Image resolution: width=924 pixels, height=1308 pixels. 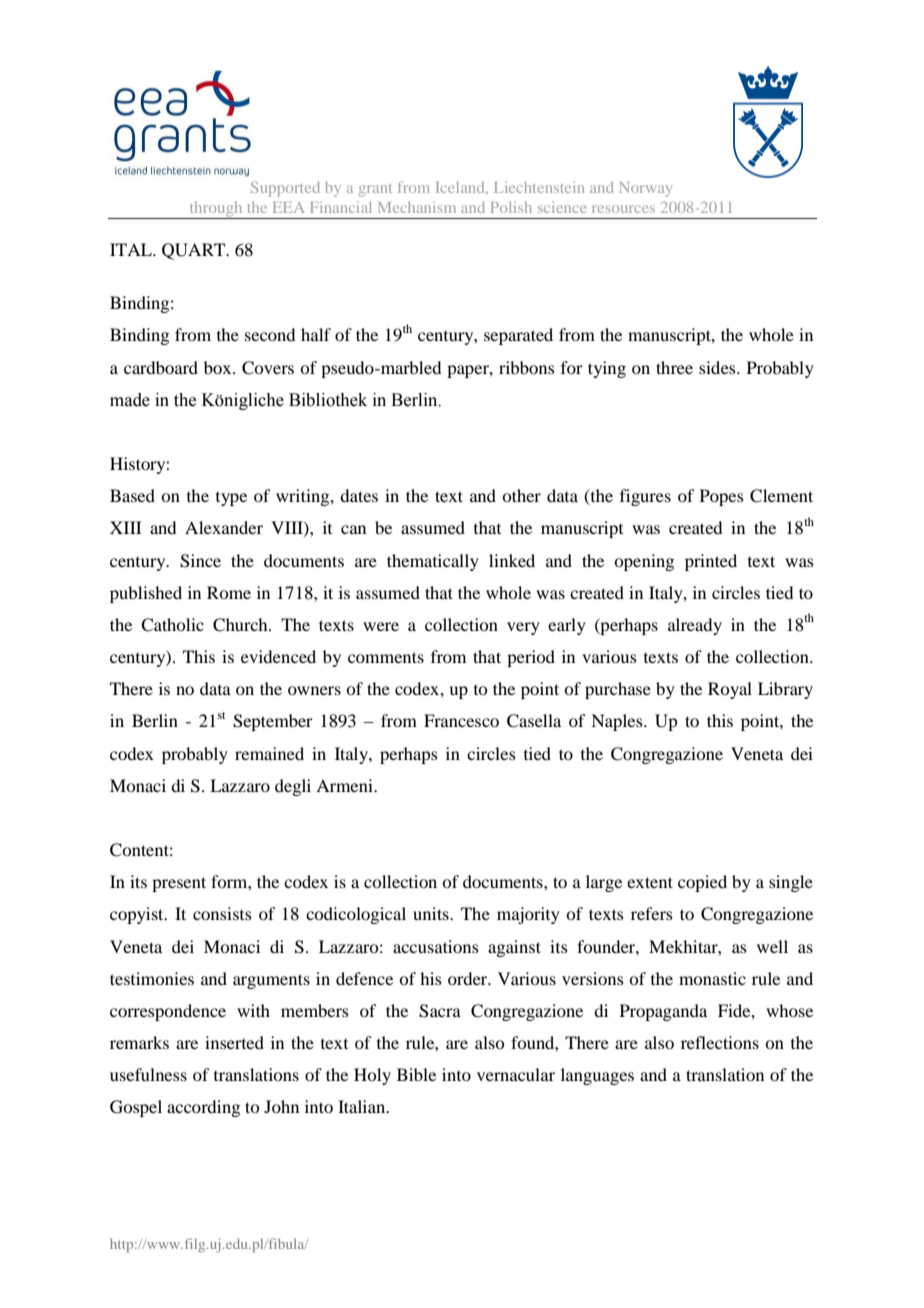 I want to click on Catholic, so click(x=172, y=625).
